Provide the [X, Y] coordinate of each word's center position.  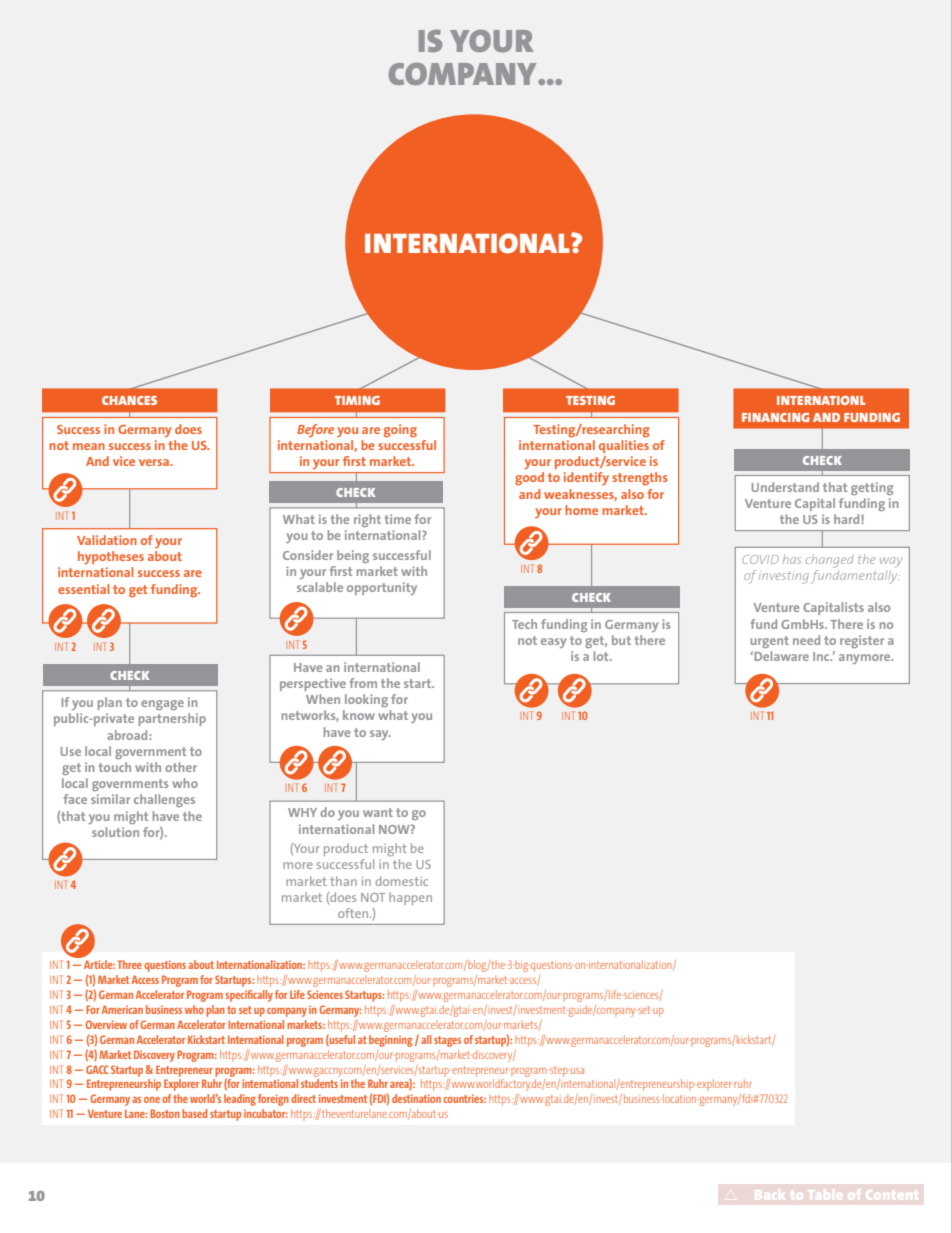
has [792, 559]
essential [84, 589]
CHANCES [129, 400]
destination [416, 1098]
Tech [524, 624]
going [400, 431]
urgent [770, 642]
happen [410, 898]
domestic [401, 881]
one [152, 1100]
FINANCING [776, 417]
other [181, 767]
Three [129, 964]
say [380, 735]
